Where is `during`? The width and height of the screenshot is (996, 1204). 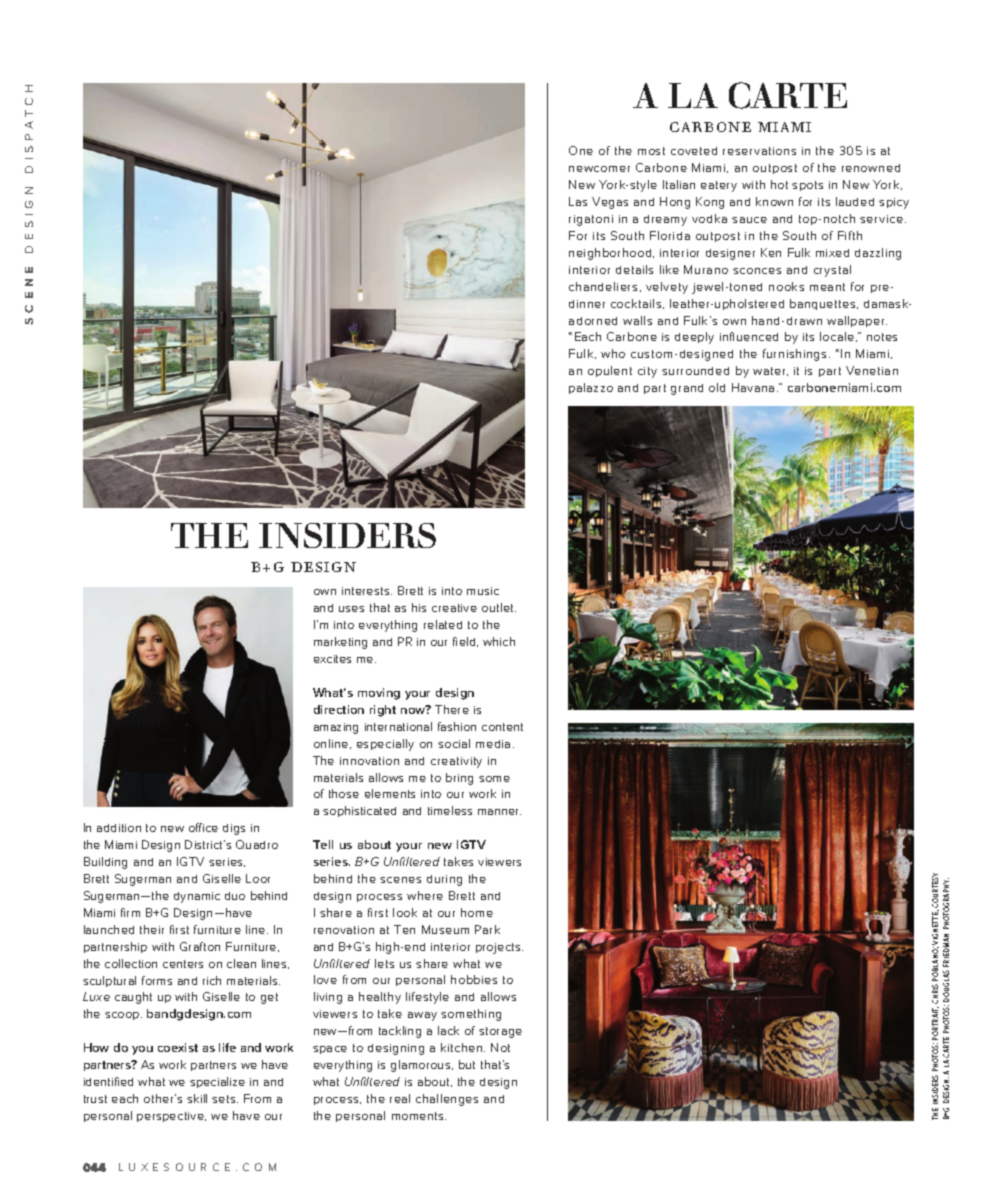 during is located at coordinates (444, 880).
